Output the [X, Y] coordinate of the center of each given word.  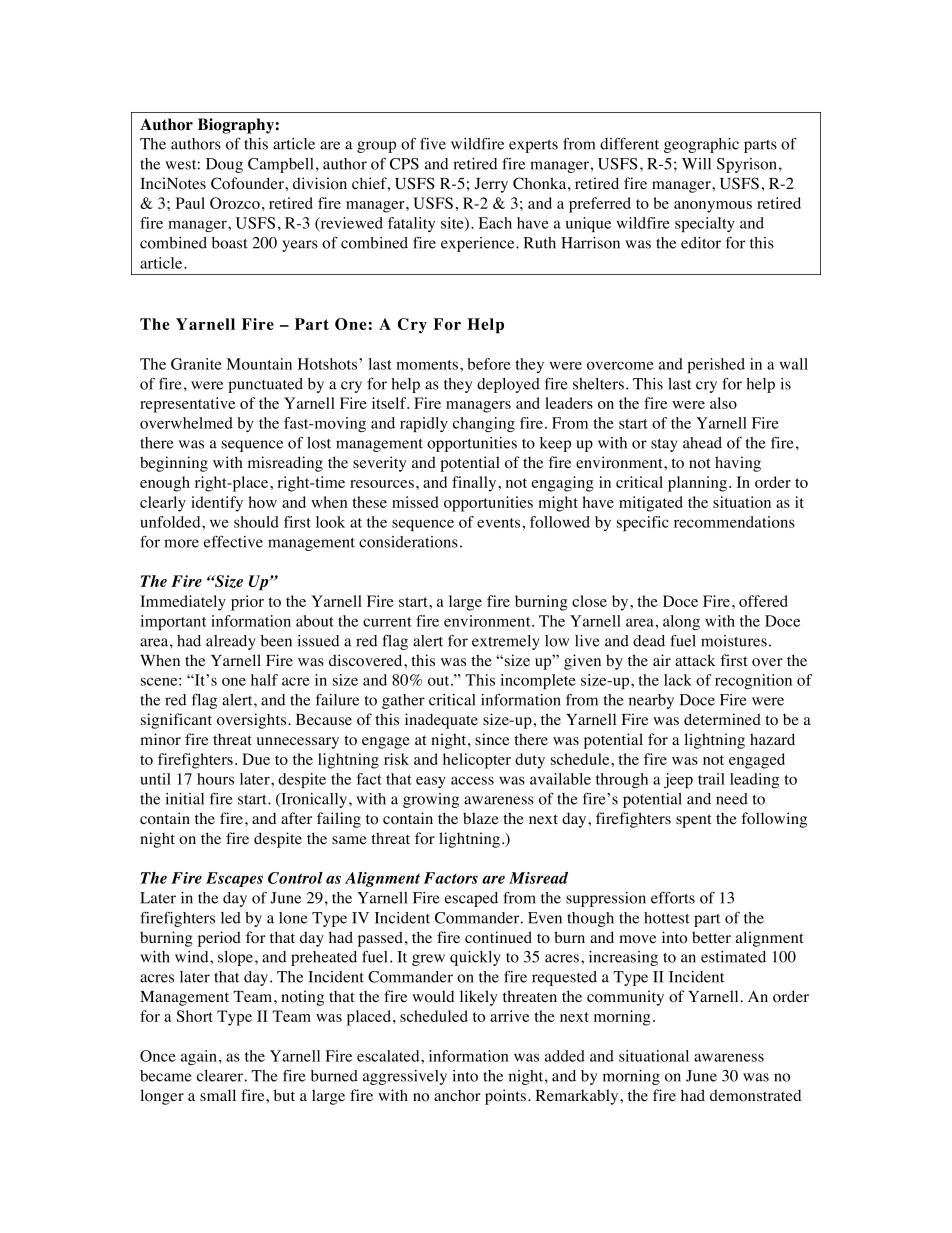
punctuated [265, 385]
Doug [224, 165]
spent [694, 821]
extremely [506, 642]
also [723, 403]
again [200, 1057]
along [681, 622]
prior [247, 603]
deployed [508, 385]
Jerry [491, 185]
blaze [481, 818]
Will [696, 164]
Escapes [234, 879]
